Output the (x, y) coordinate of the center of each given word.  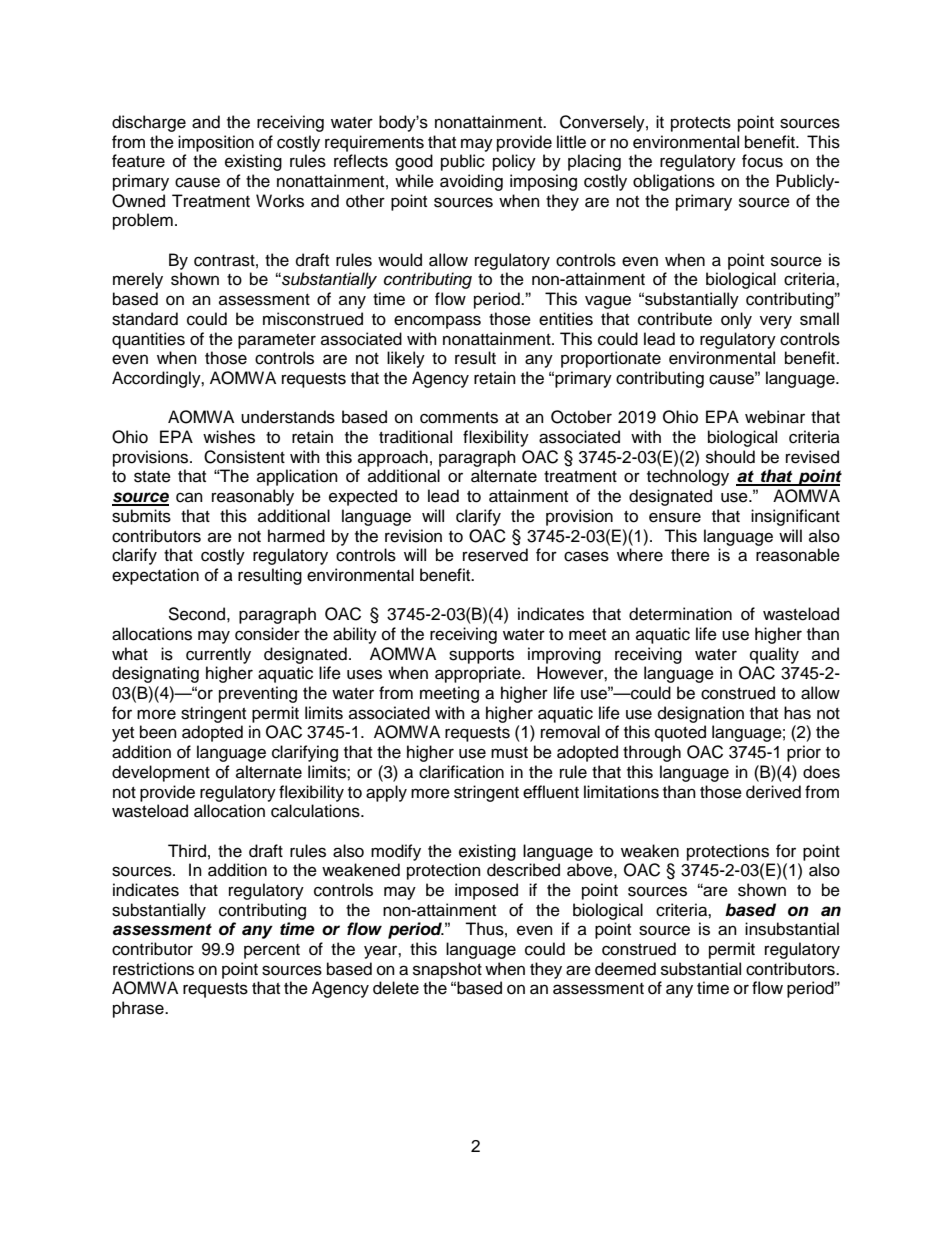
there (690, 555)
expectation (155, 576)
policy (514, 162)
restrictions (153, 969)
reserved (495, 555)
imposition (216, 143)
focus (762, 161)
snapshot (447, 970)
